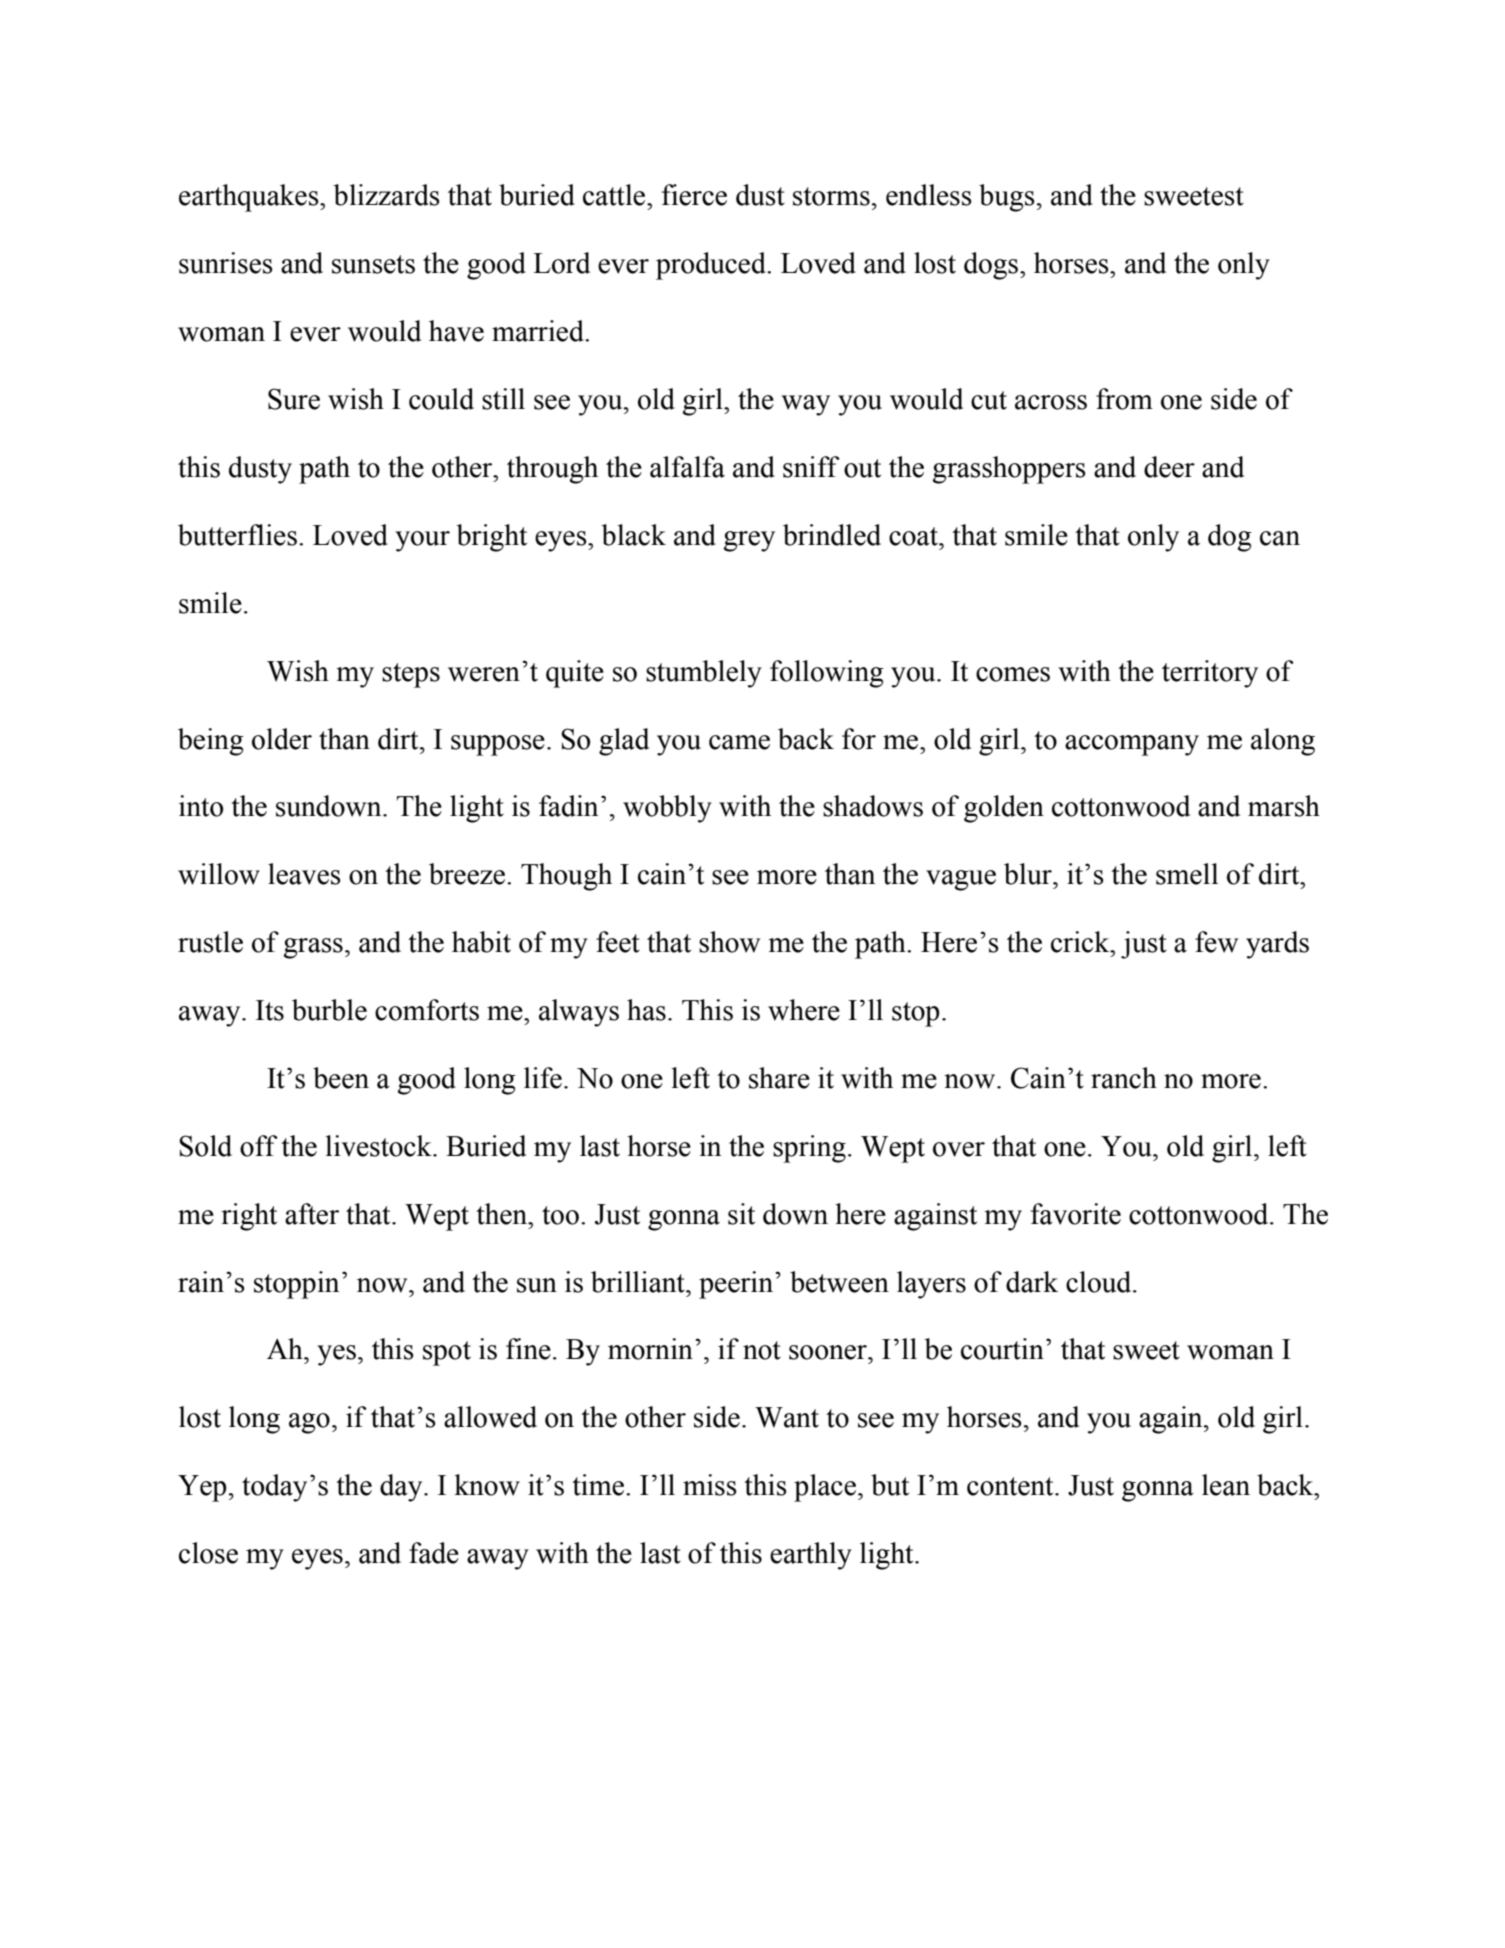 The width and height of the document is (1505, 1948). I want to click on been, so click(341, 1078).
